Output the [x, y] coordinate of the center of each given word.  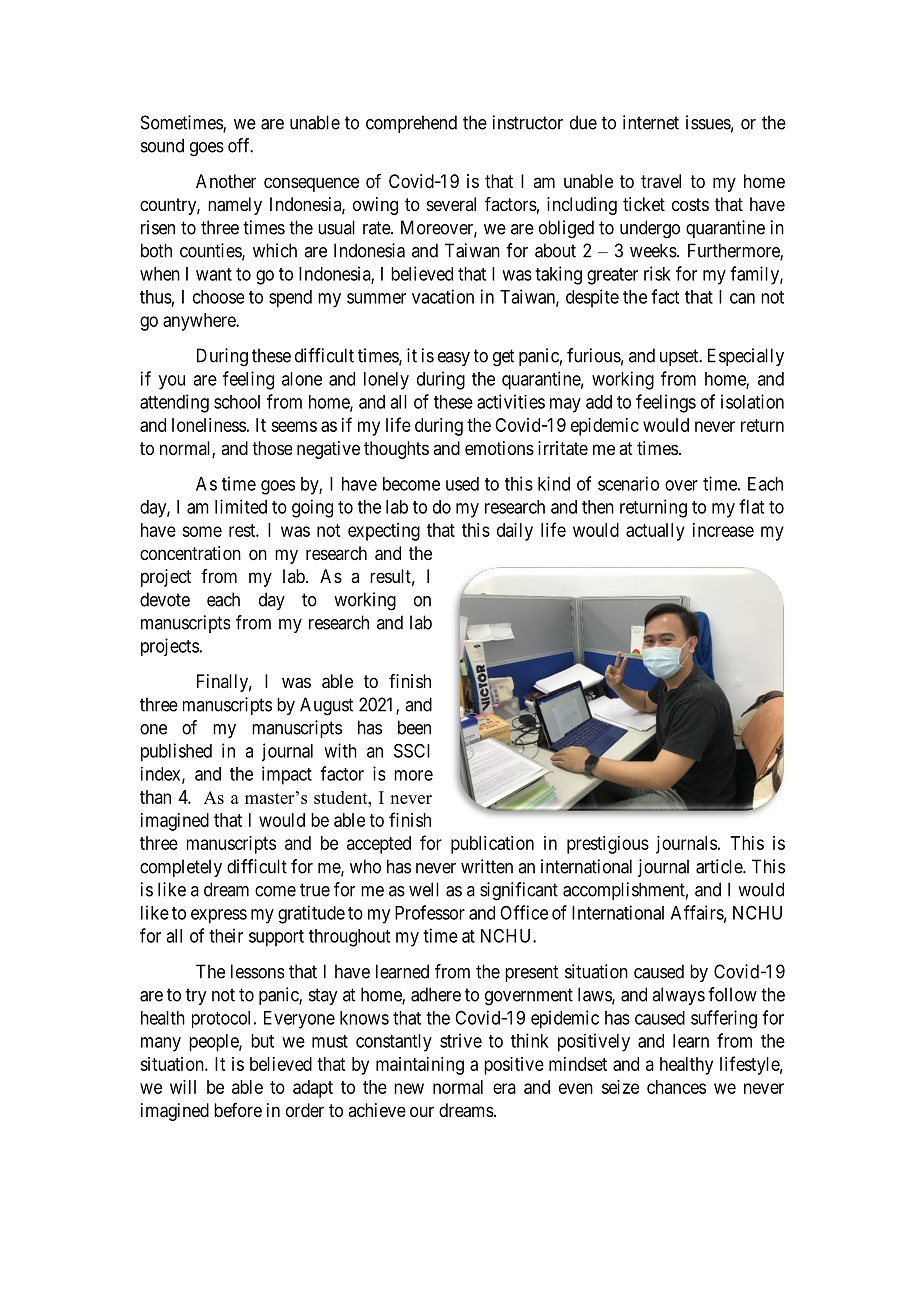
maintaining [420, 1066]
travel [661, 181]
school [237, 402]
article [720, 866]
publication [492, 845]
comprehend [411, 124]
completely [181, 868]
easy [454, 359]
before [238, 1110]
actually [655, 532]
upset [680, 357]
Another [226, 181]
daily [515, 532]
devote [165, 599]
